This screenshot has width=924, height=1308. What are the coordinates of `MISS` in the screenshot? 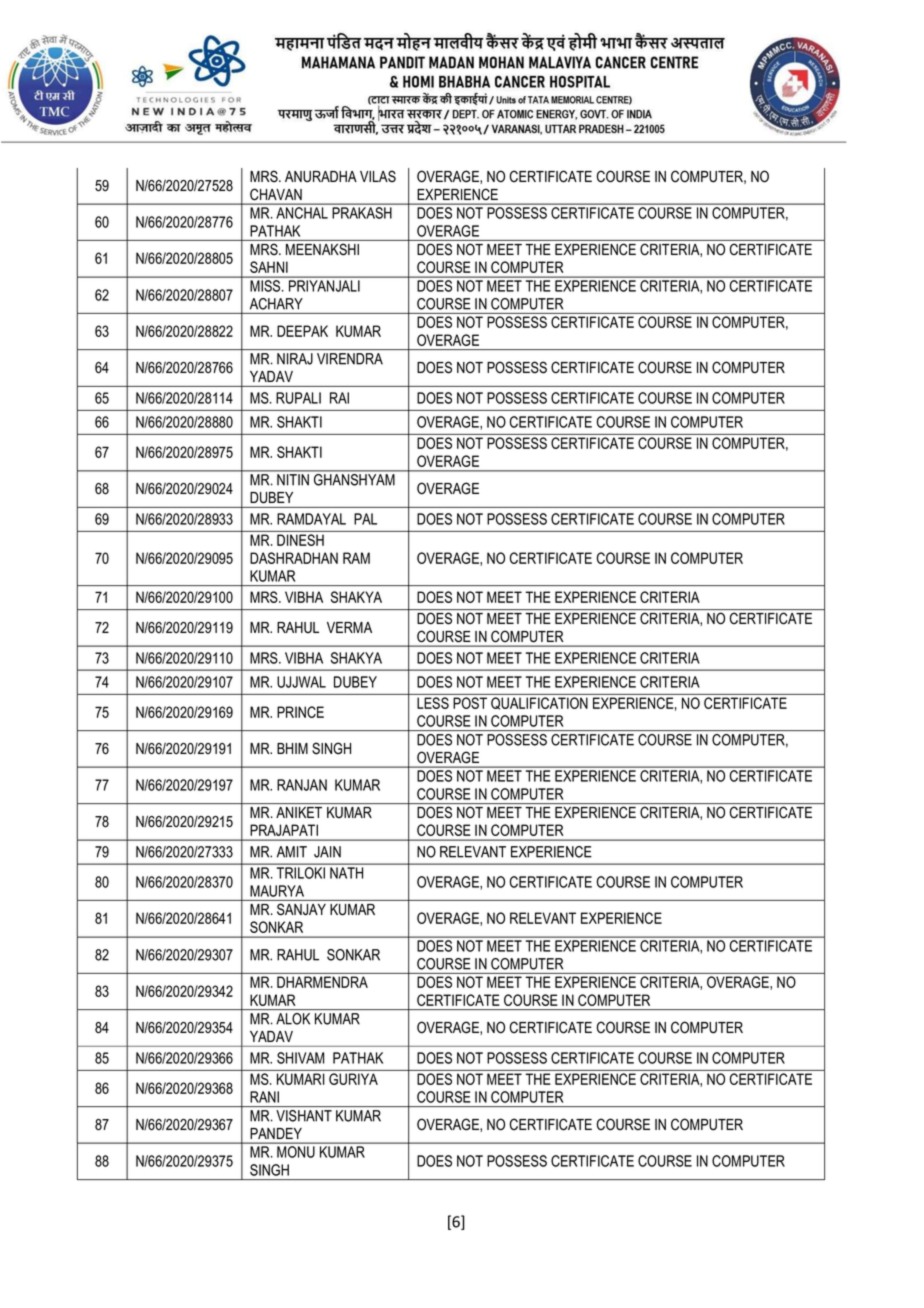 It's located at (266, 286).
